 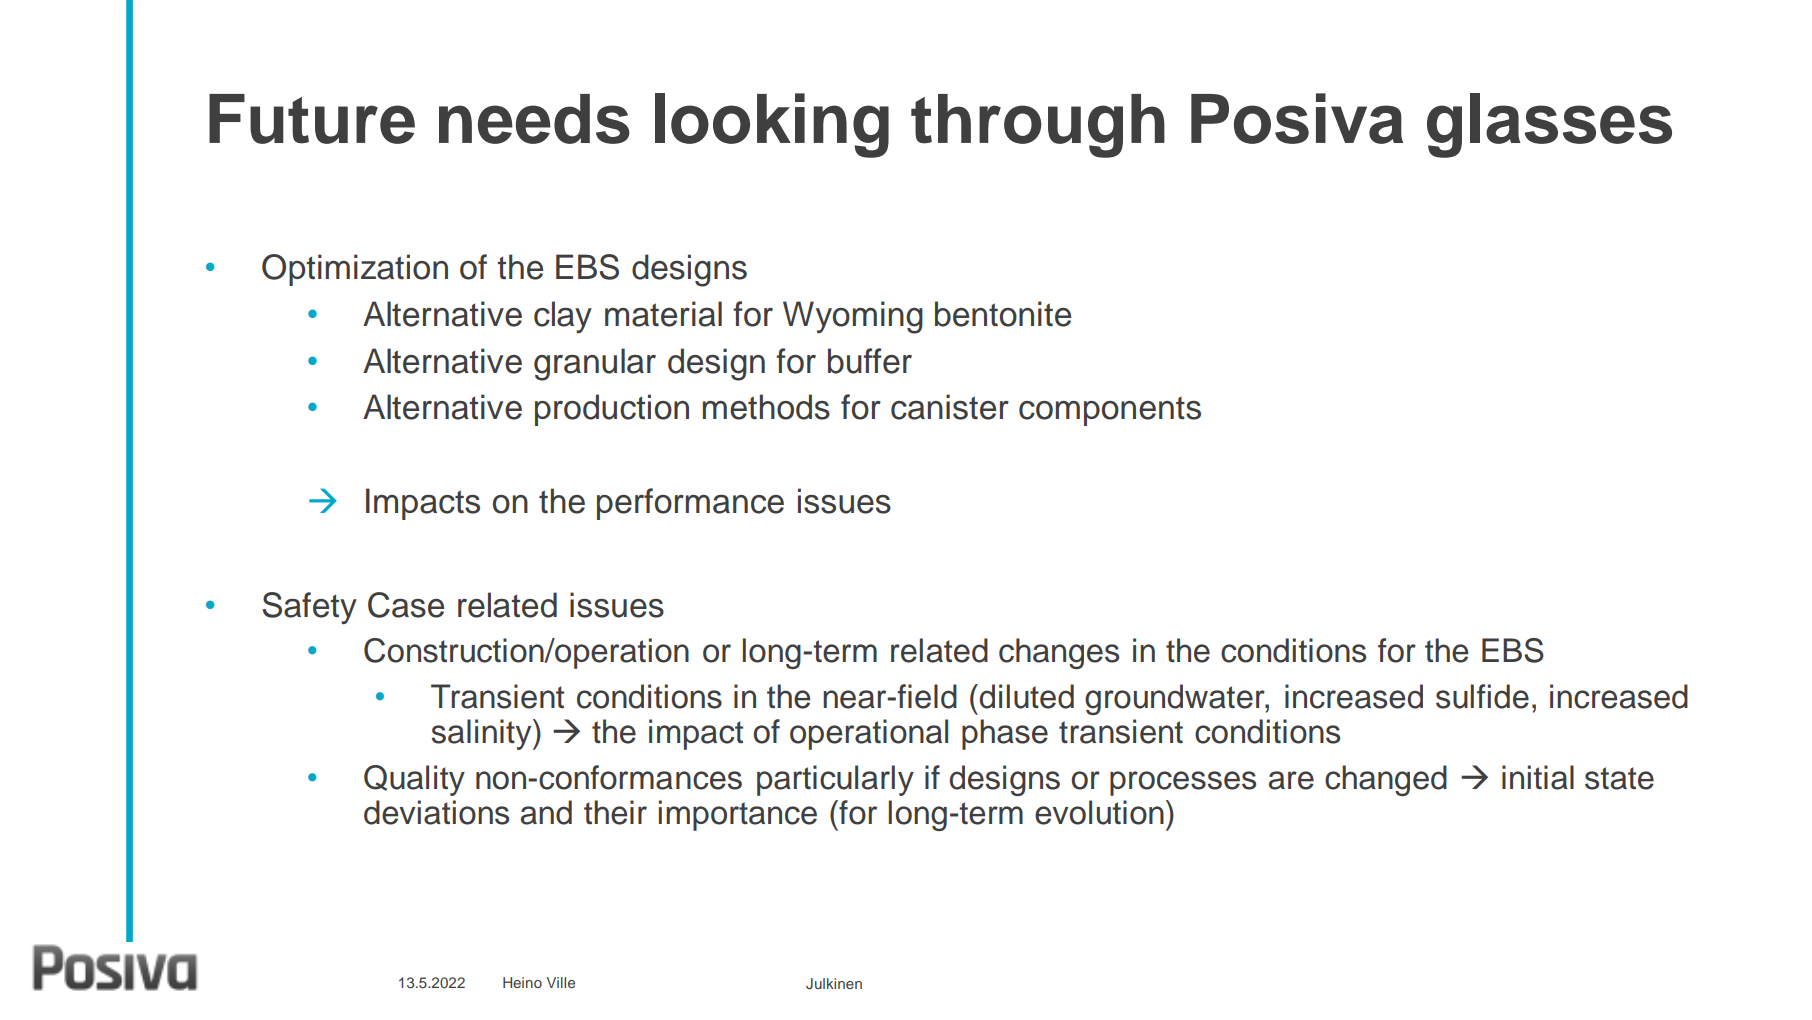 What do you see at coordinates (950, 407) in the document?
I see `canister` at bounding box center [950, 407].
